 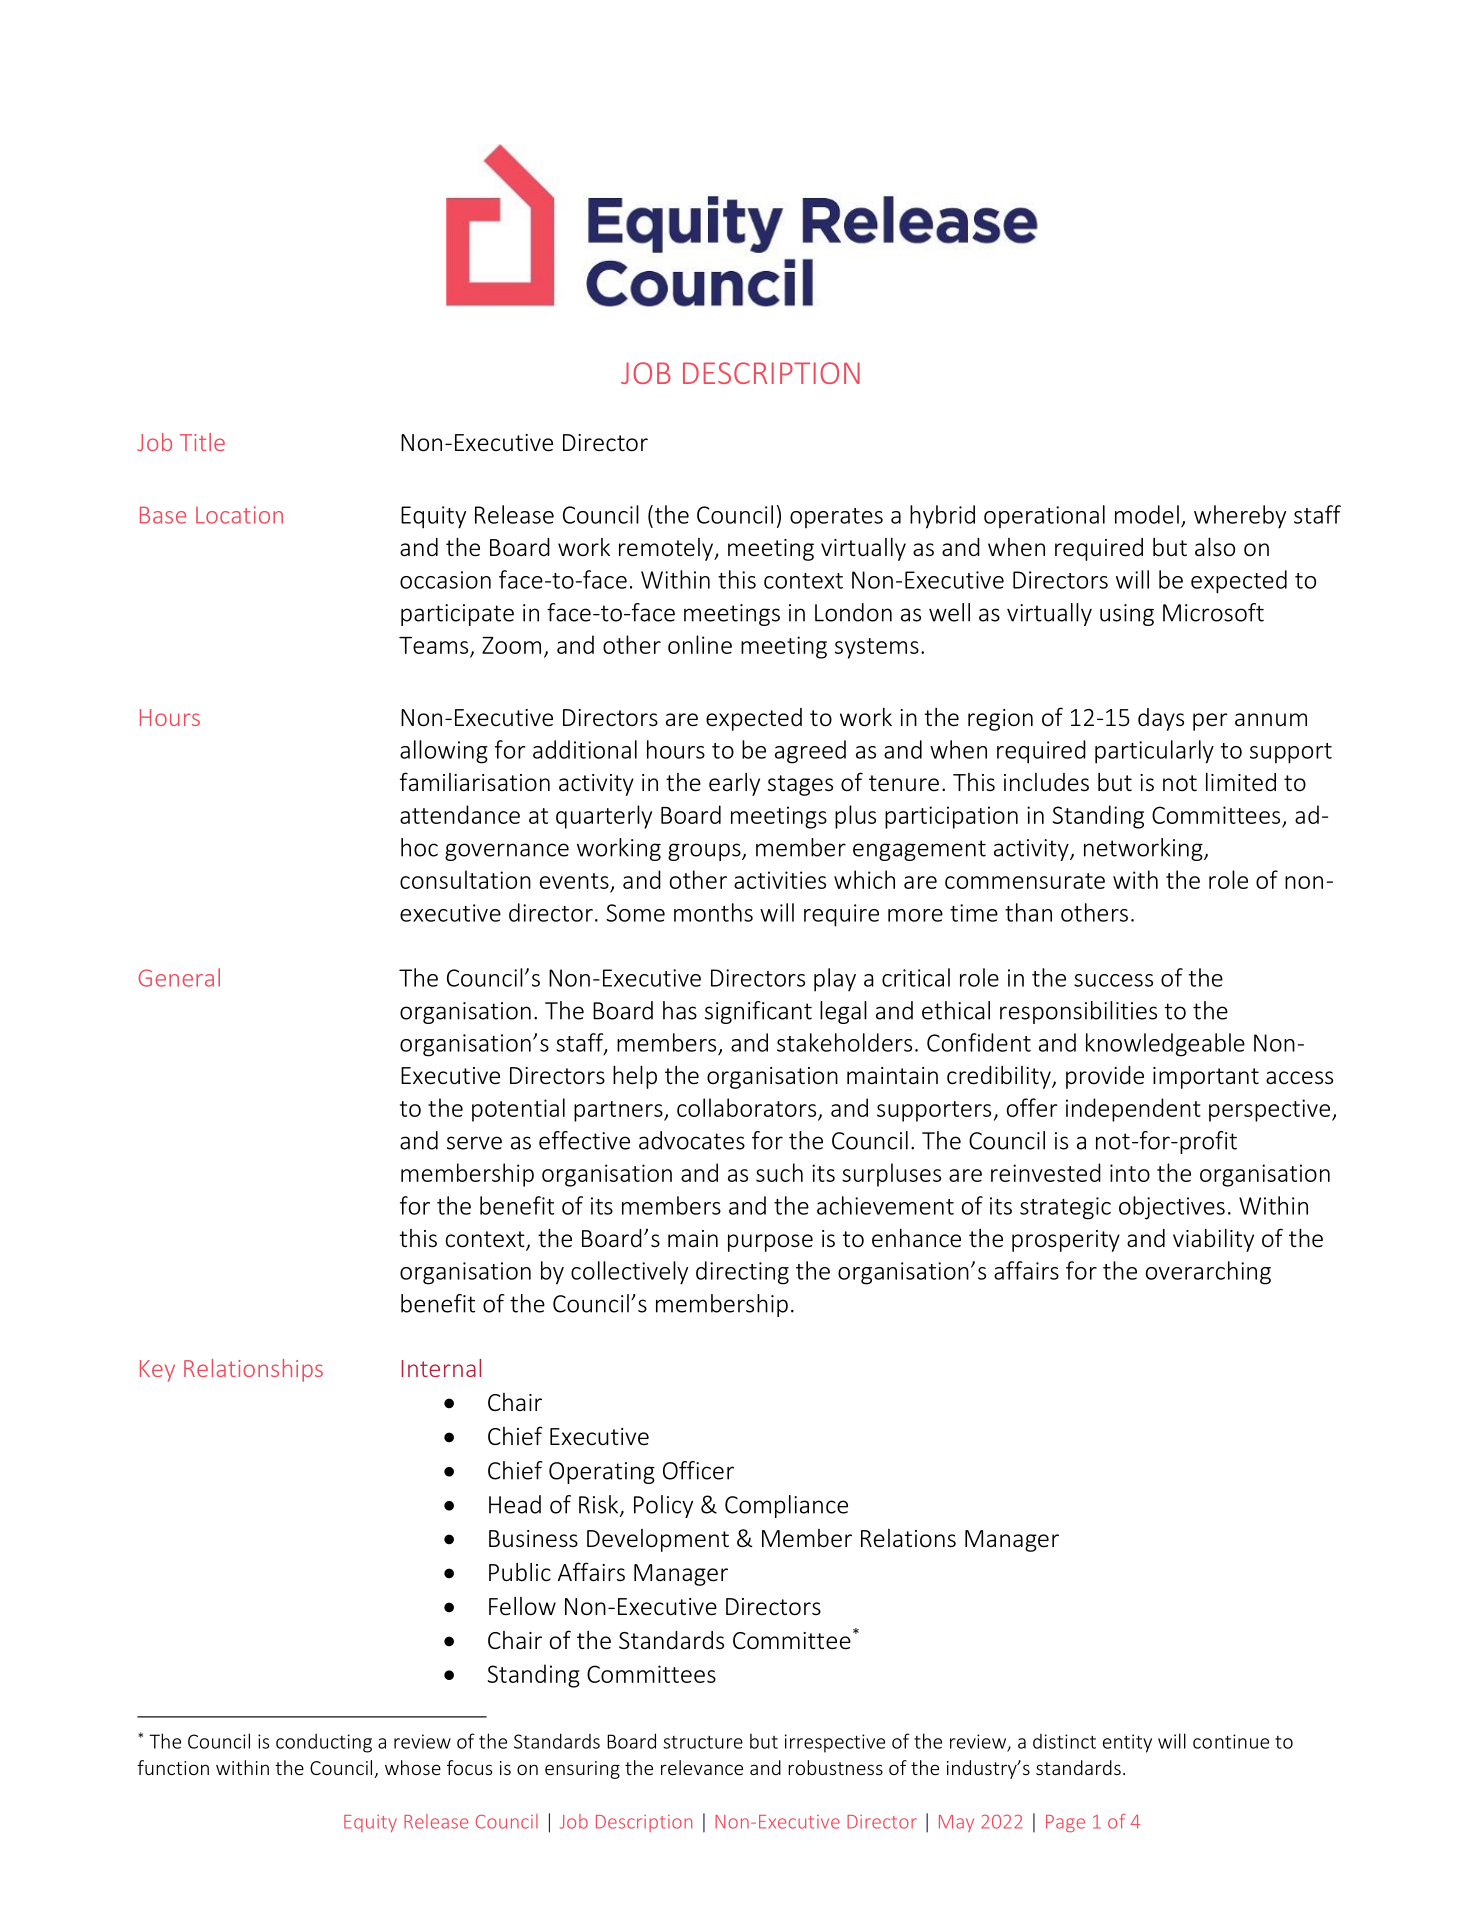 I want to click on Location, so click(x=239, y=515).
